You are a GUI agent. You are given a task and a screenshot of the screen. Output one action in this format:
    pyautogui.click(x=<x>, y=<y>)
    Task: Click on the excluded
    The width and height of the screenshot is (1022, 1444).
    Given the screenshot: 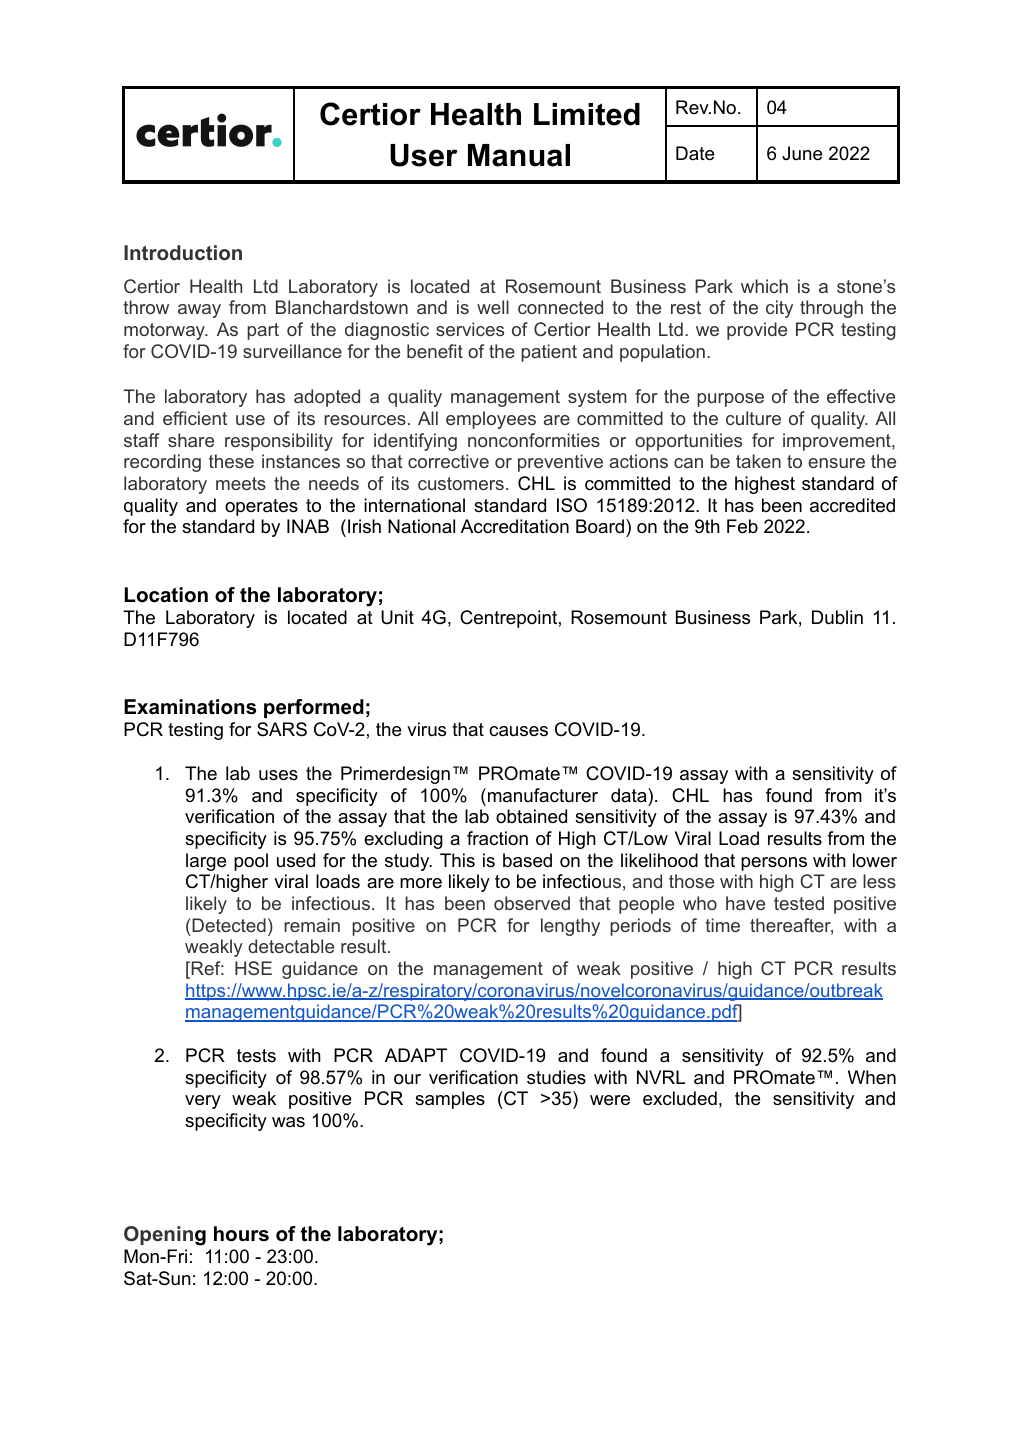 What is the action you would take?
    pyautogui.click(x=680, y=1098)
